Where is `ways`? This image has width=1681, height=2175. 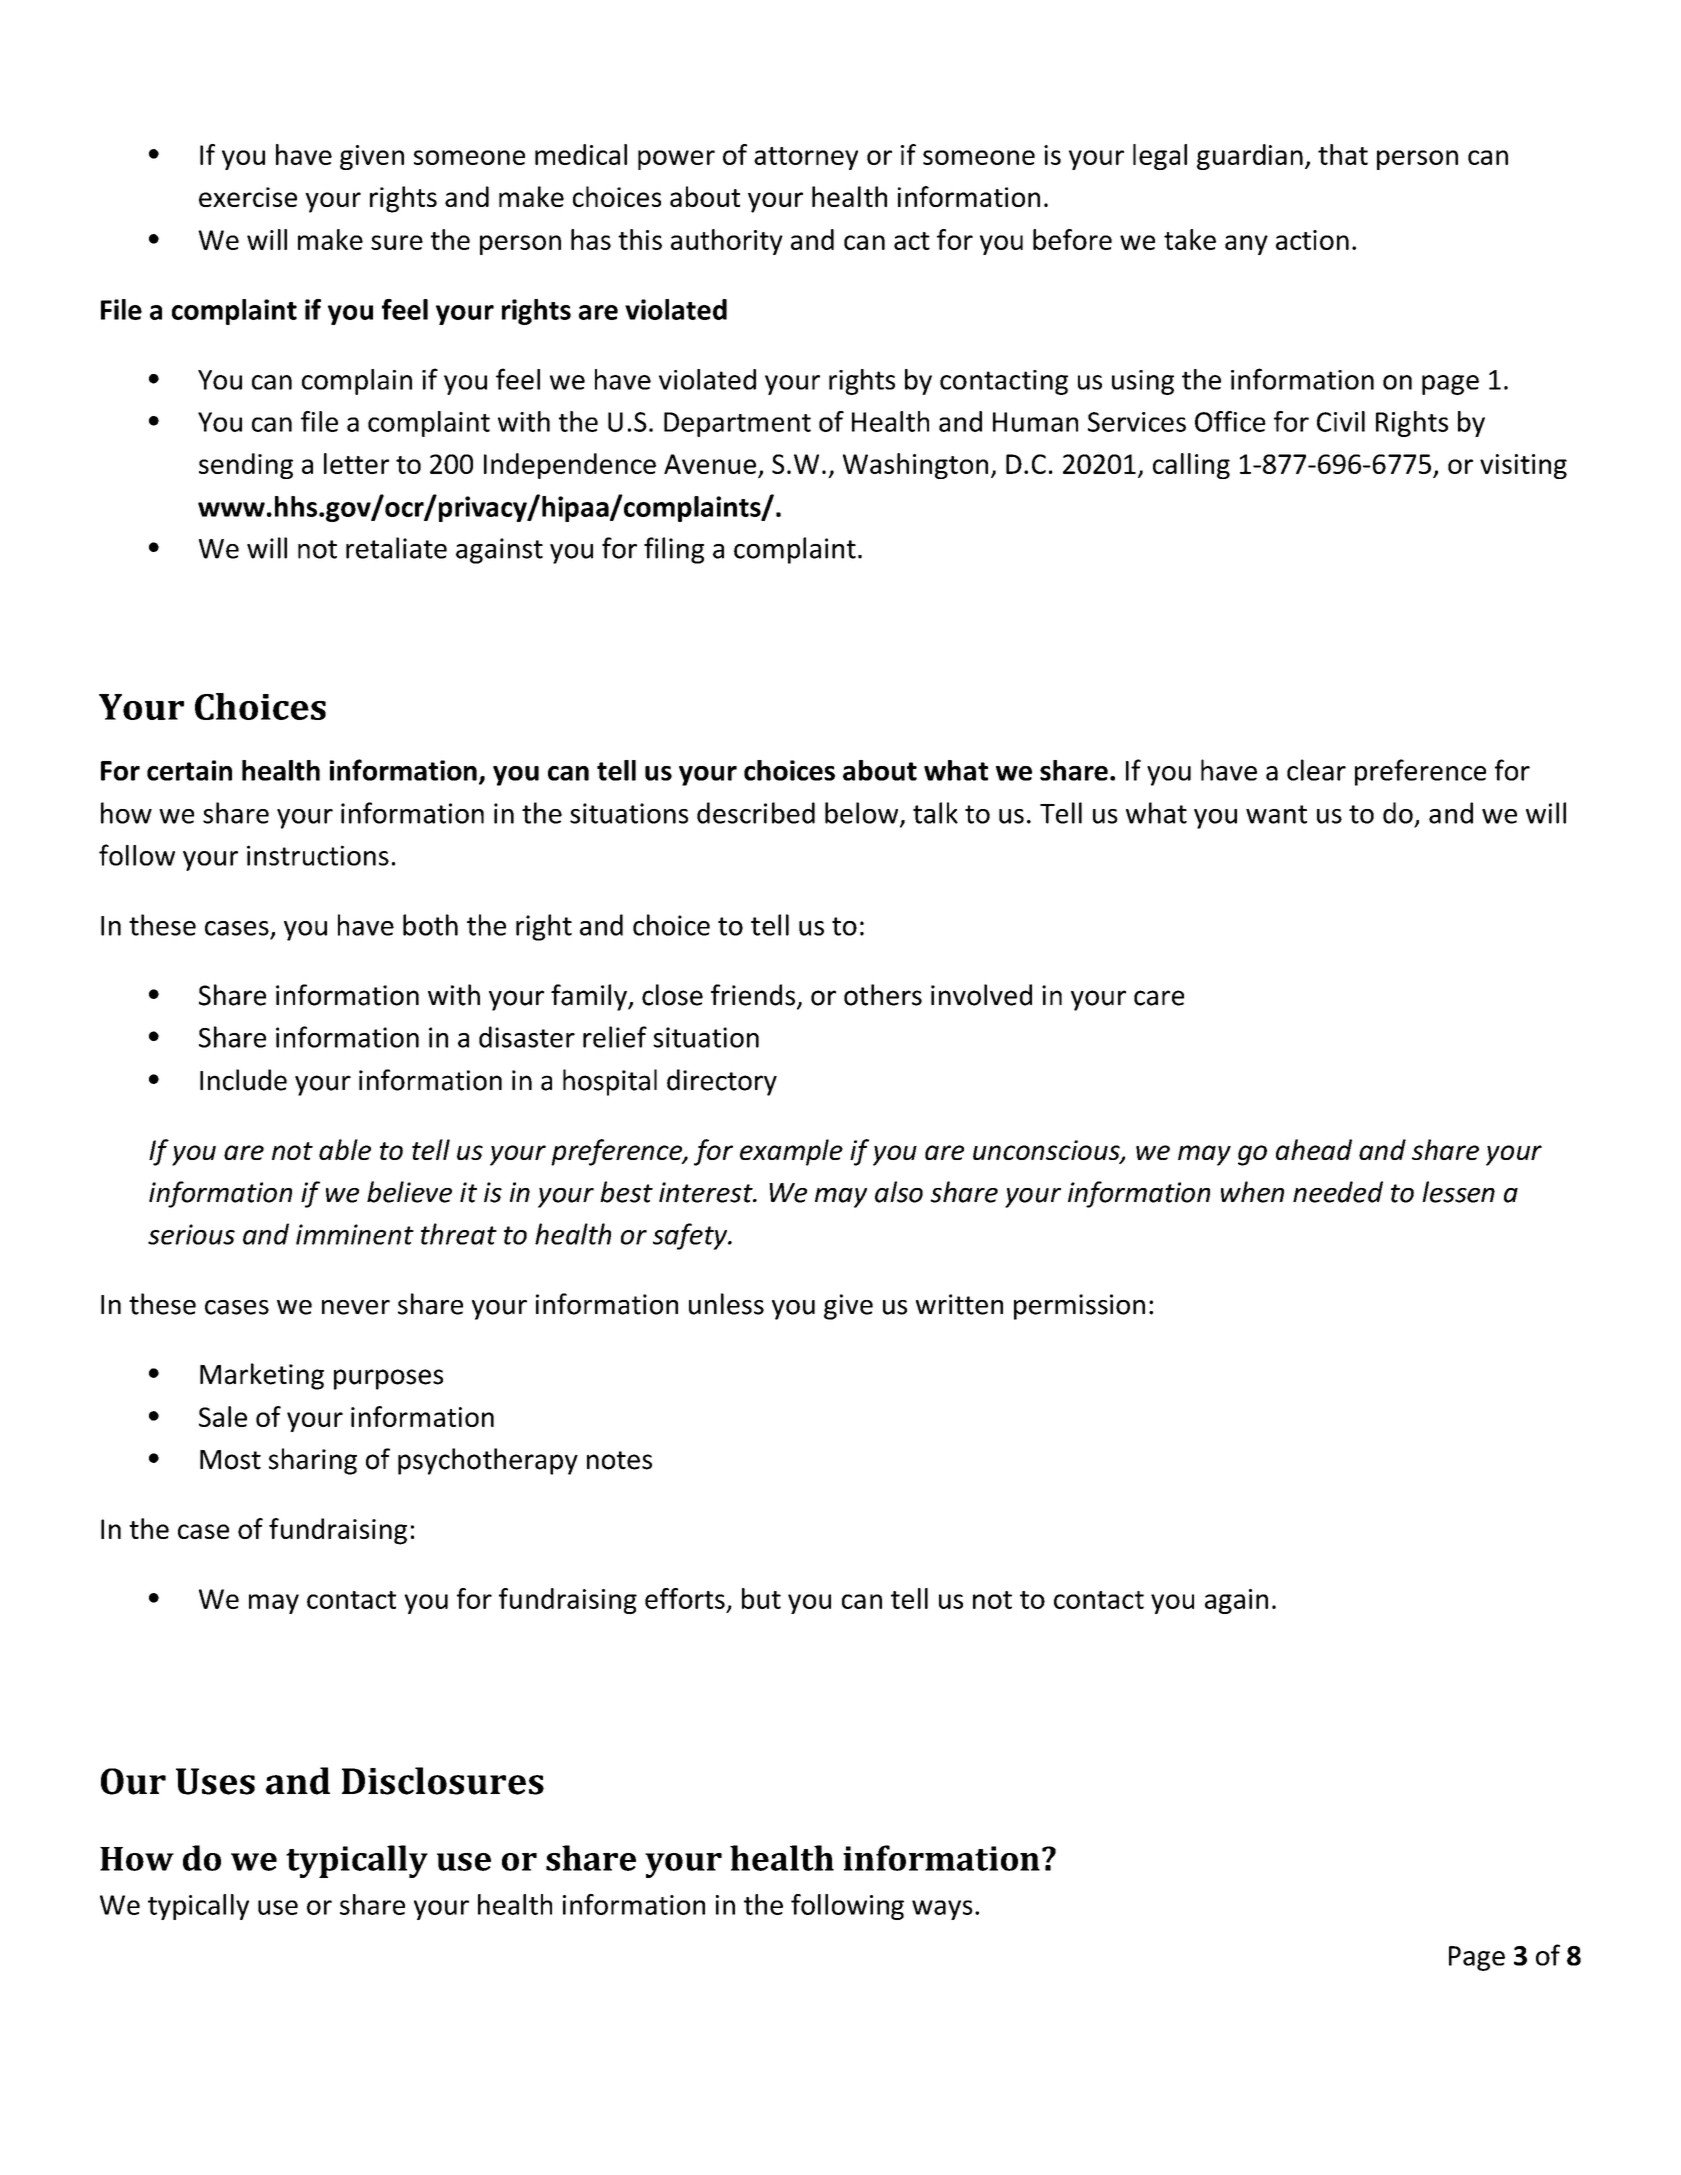 ways is located at coordinates (942, 1910).
